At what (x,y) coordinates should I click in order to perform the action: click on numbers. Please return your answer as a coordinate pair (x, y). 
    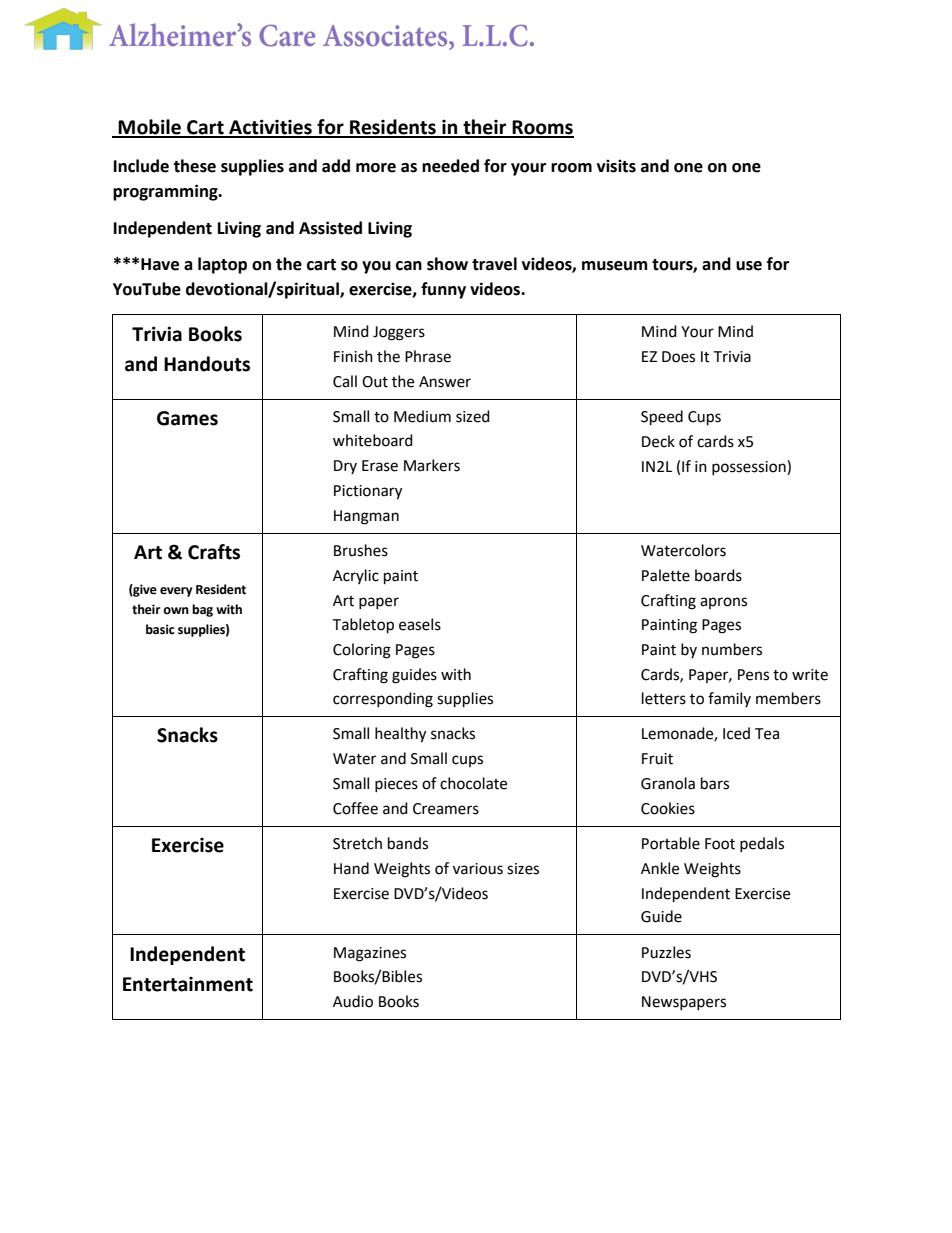
    Looking at the image, I should click on (732, 649).
